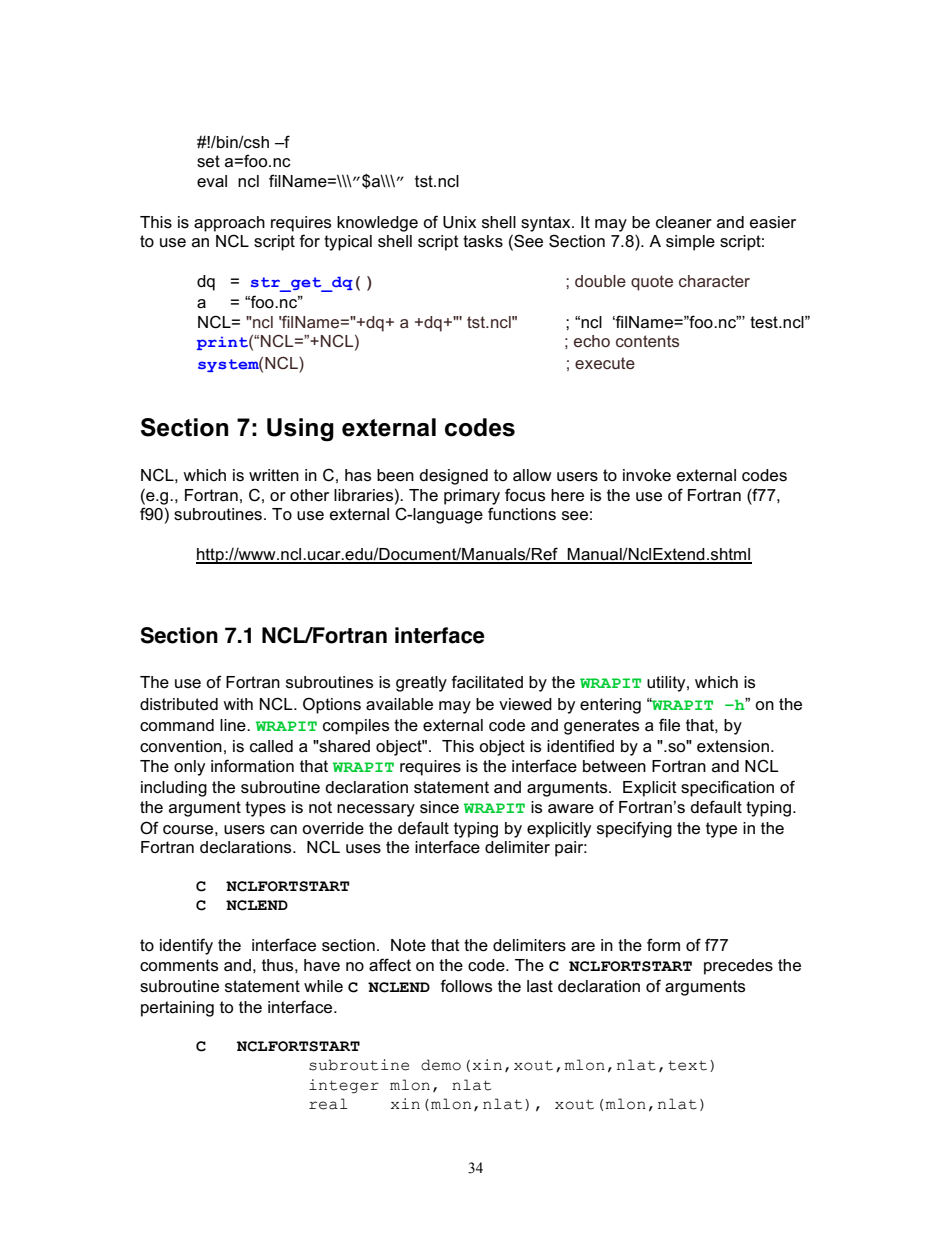  Describe the element at coordinates (466, 986) in the page. I see `follows` at that location.
